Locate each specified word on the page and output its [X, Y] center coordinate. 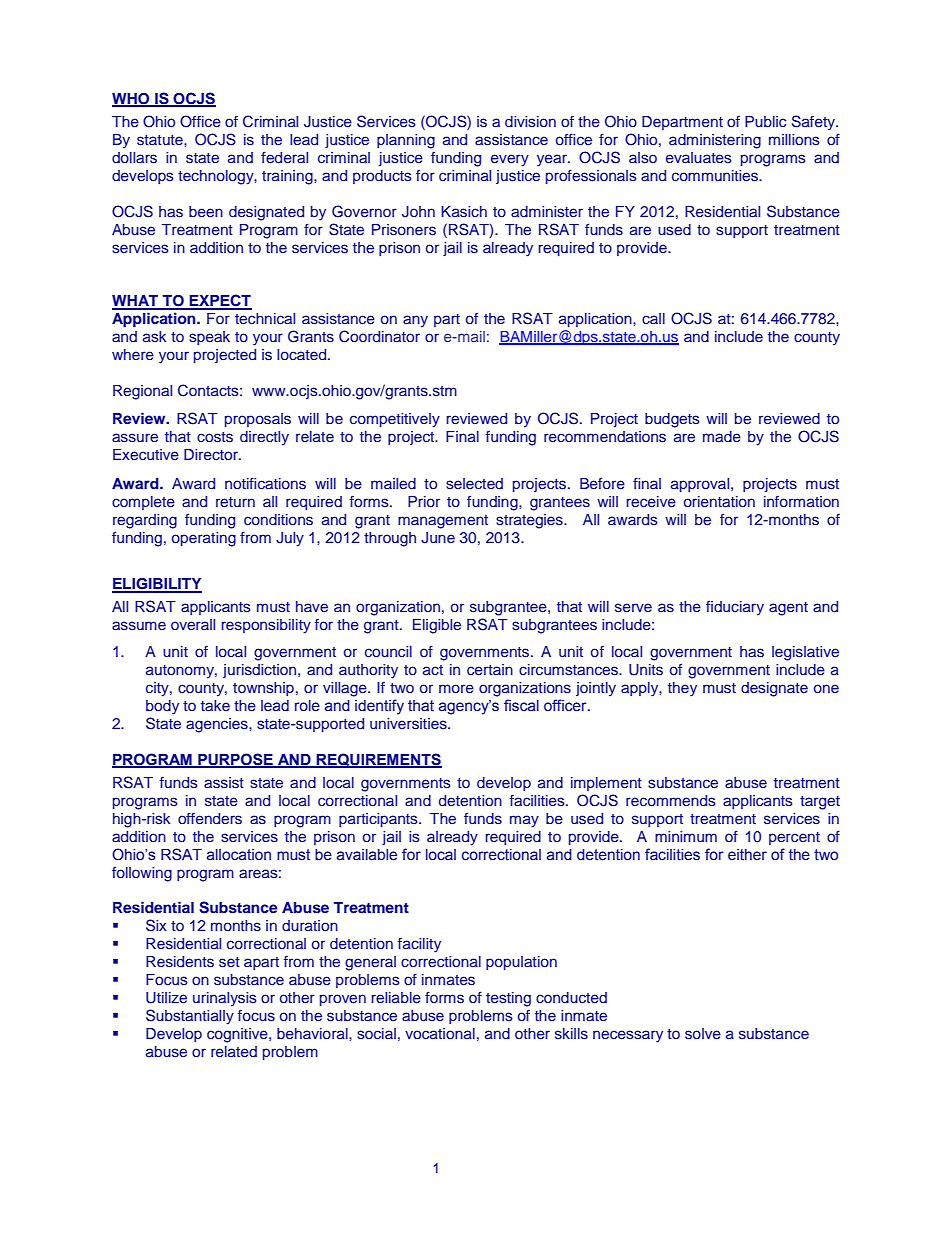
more [456, 688]
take [215, 705]
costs [215, 437]
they [682, 689]
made [722, 436]
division [530, 121]
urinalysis [225, 999]
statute [161, 140]
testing [508, 999]
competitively [395, 420]
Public [765, 121]
